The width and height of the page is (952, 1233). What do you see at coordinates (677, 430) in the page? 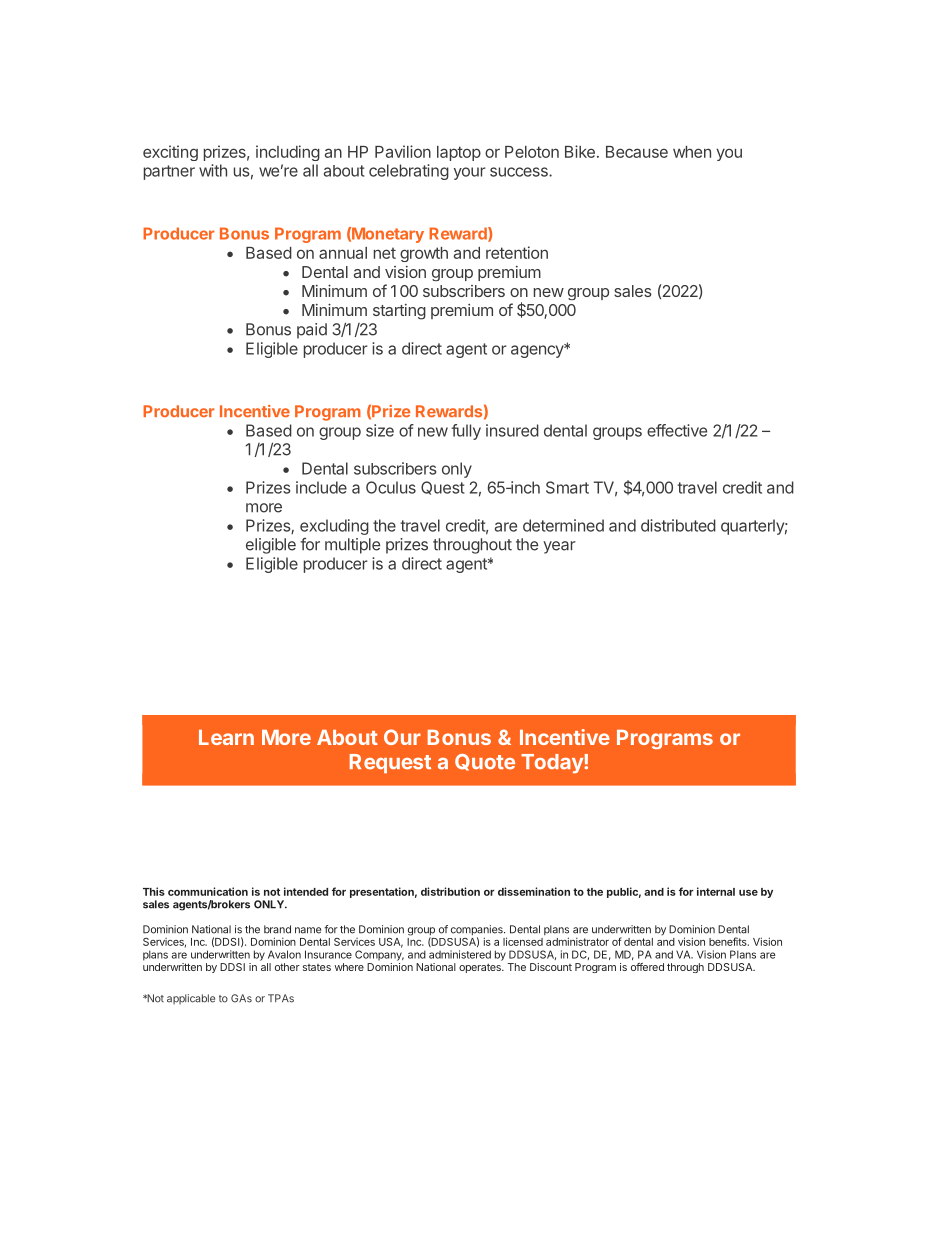
I see `effective` at bounding box center [677, 430].
